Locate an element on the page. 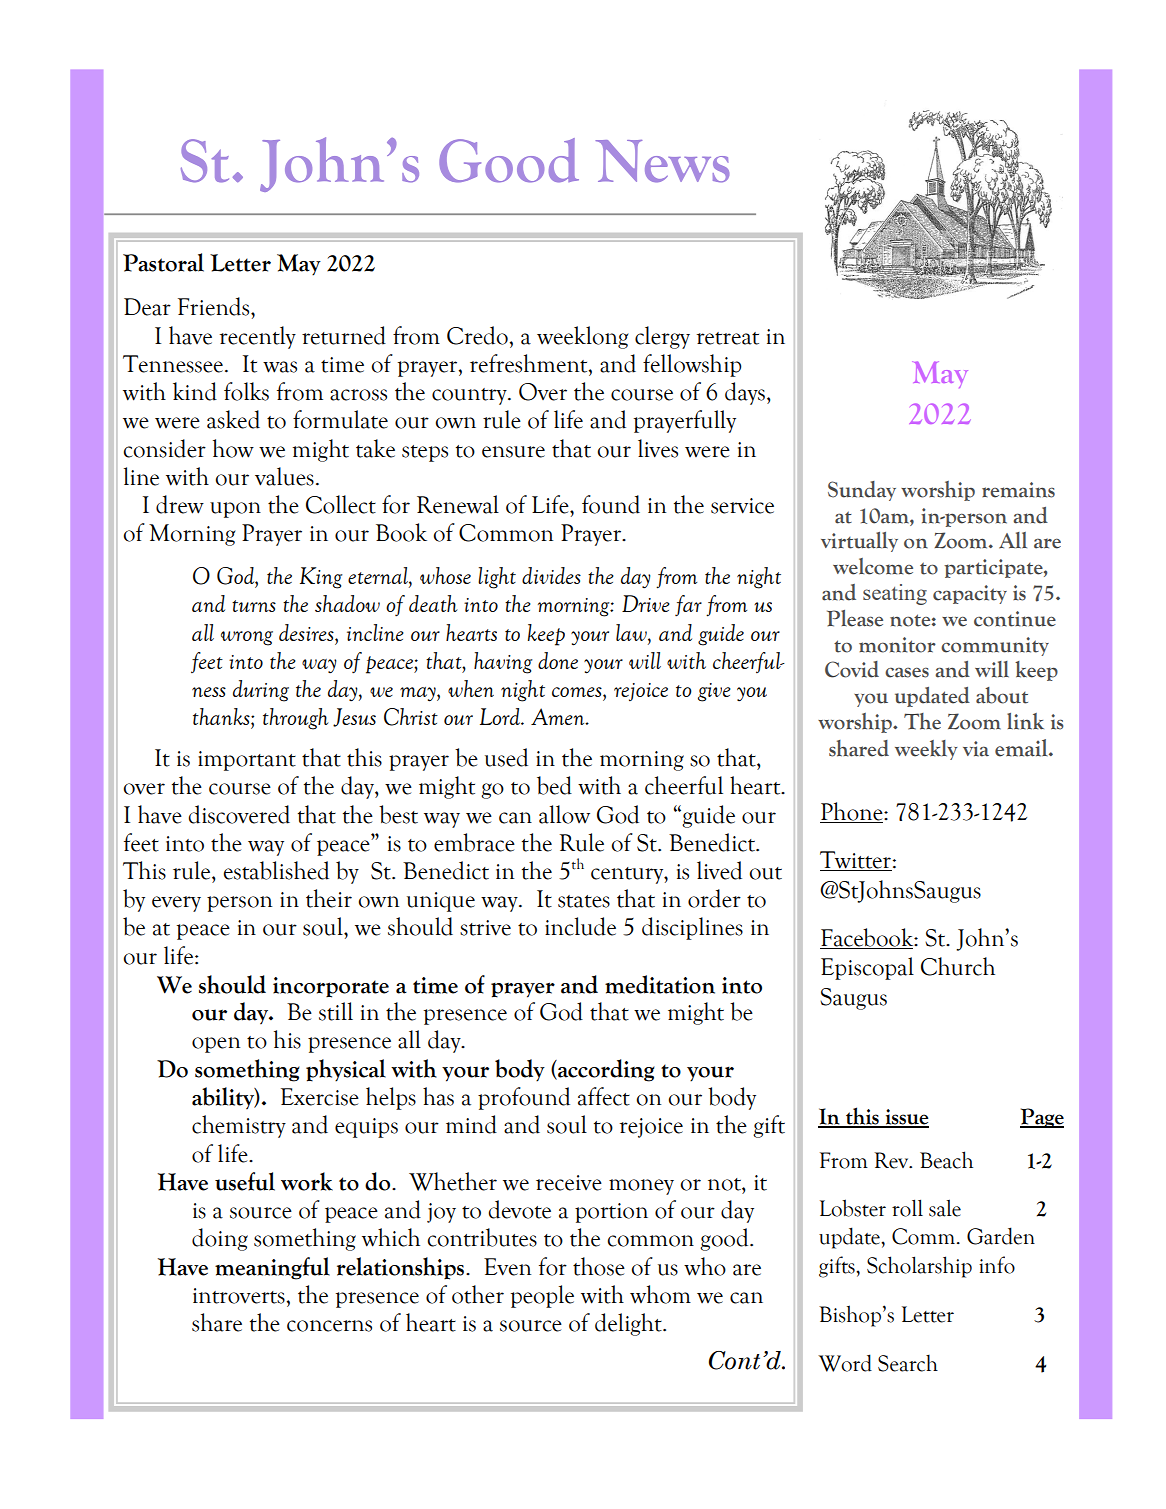 The image size is (1166, 1509). Pastoral is located at coordinates (163, 262).
